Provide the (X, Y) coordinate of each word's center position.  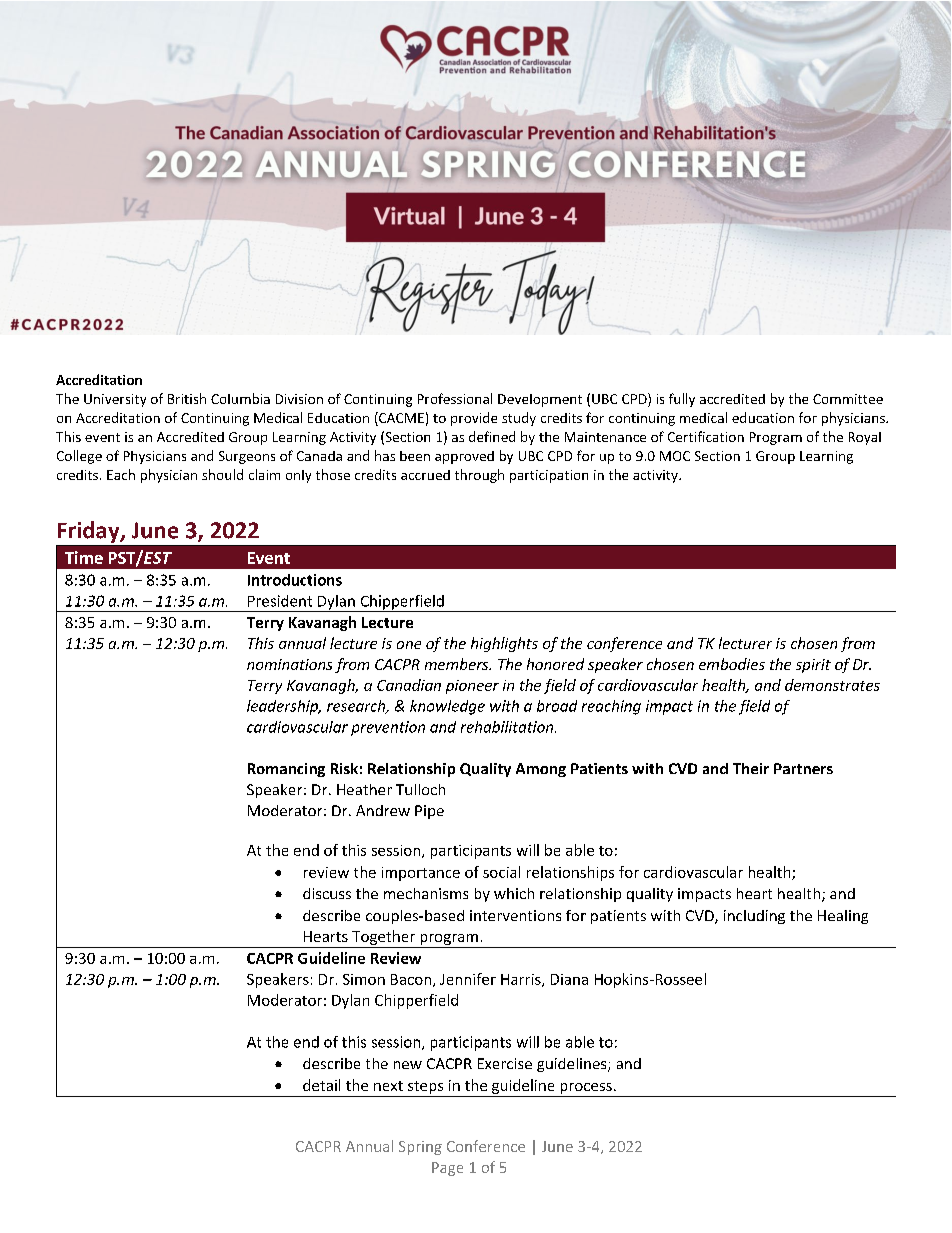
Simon (364, 979)
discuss (327, 893)
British (187, 398)
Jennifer (468, 979)
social (501, 872)
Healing (843, 917)
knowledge (447, 707)
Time (84, 557)
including (754, 917)
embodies (732, 664)
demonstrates (832, 685)
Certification (706, 436)
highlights (504, 644)
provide (474, 419)
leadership (283, 707)
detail (321, 1085)
